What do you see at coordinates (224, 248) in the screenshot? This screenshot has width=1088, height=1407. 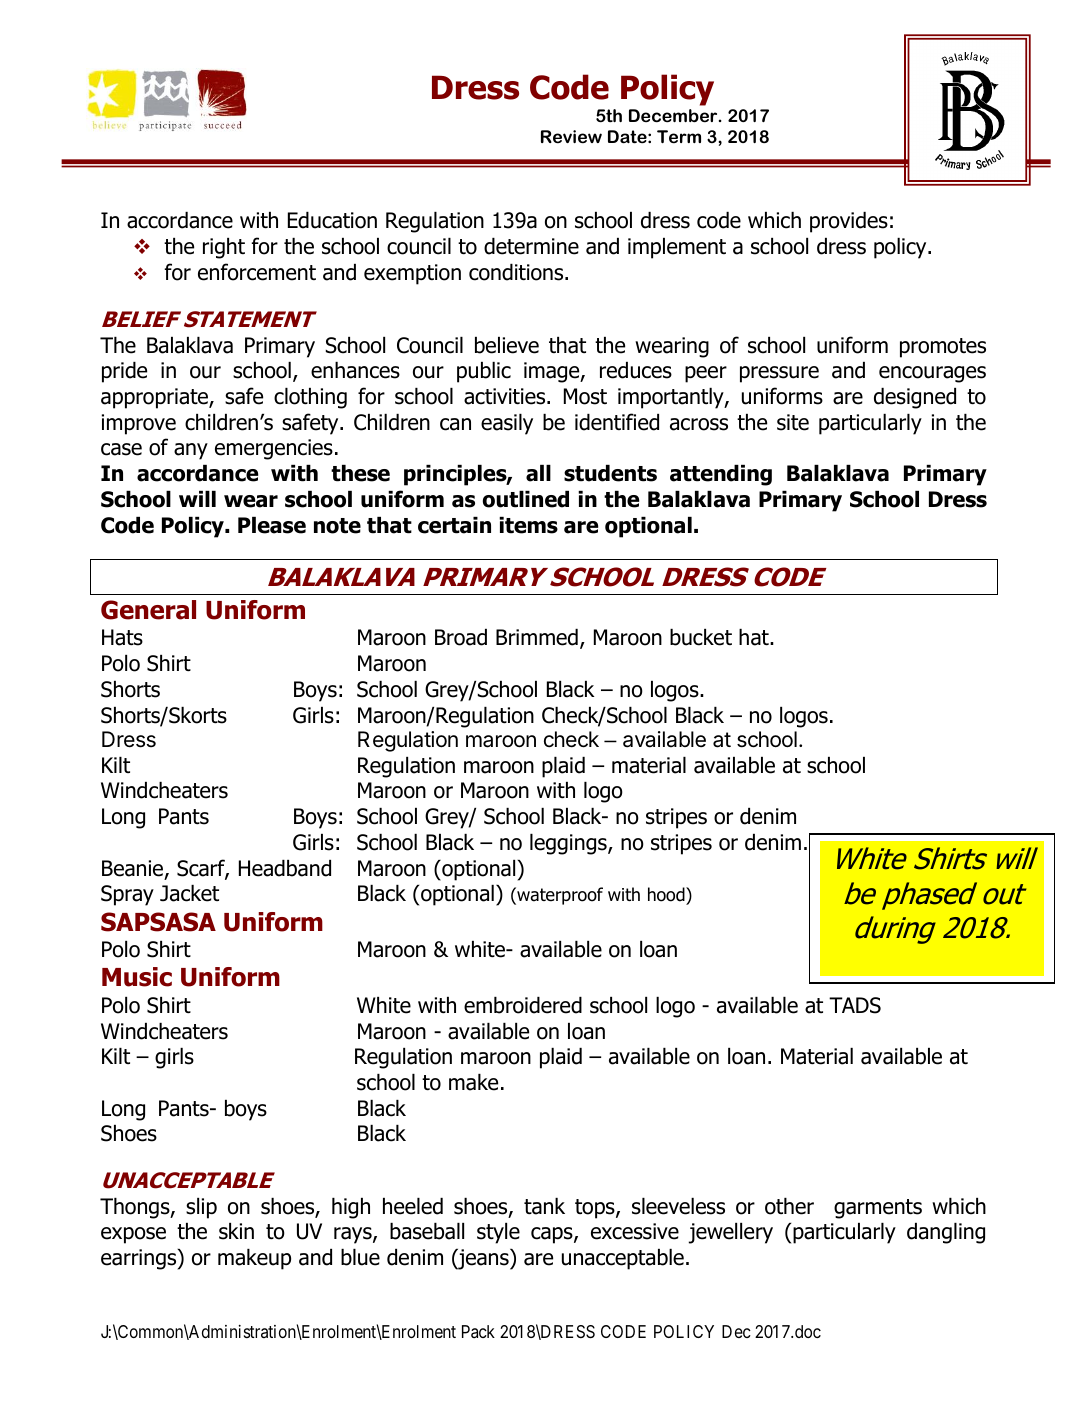 I see `right` at bounding box center [224, 248].
